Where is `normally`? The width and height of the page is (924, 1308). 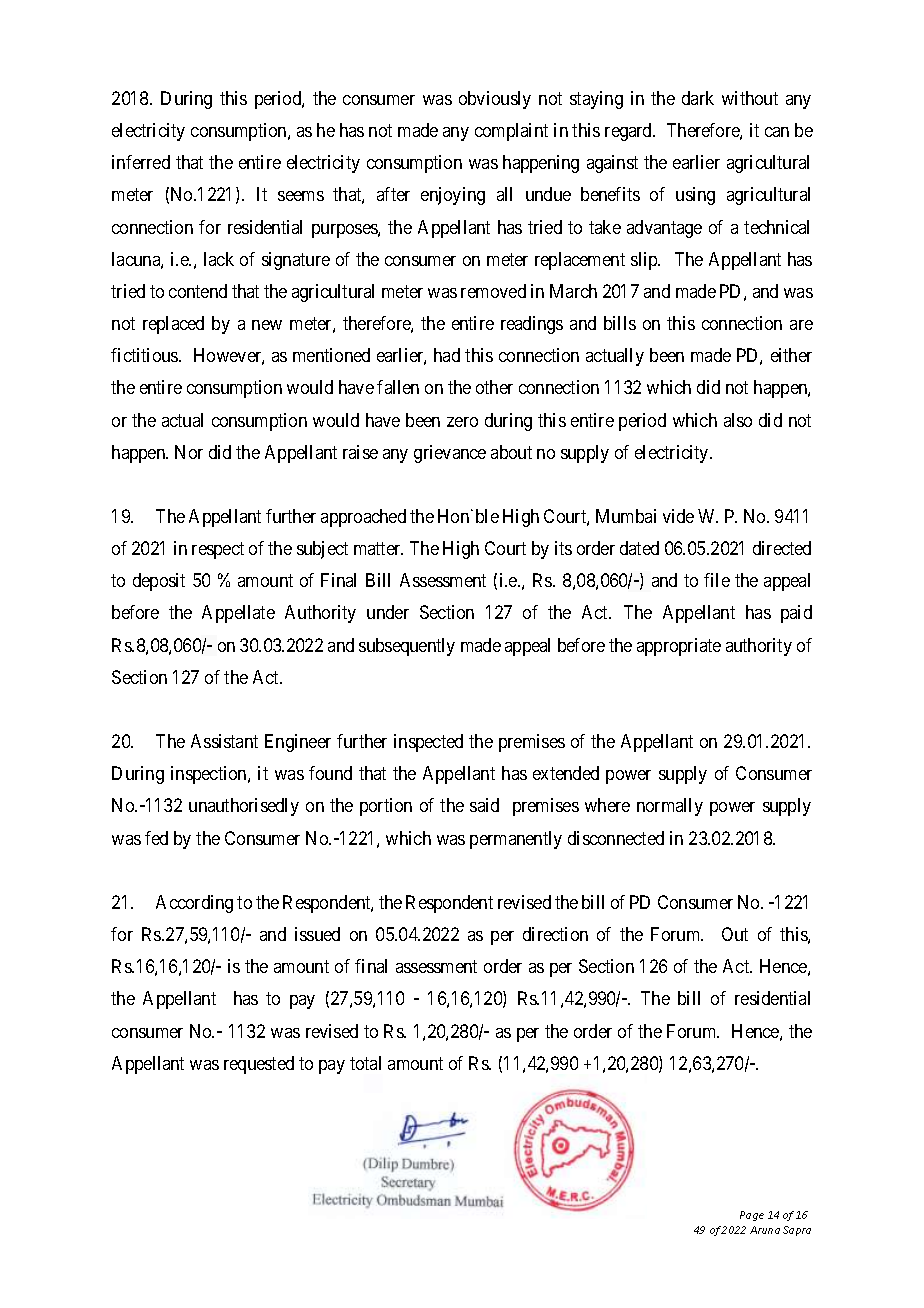
normally is located at coordinates (670, 807).
